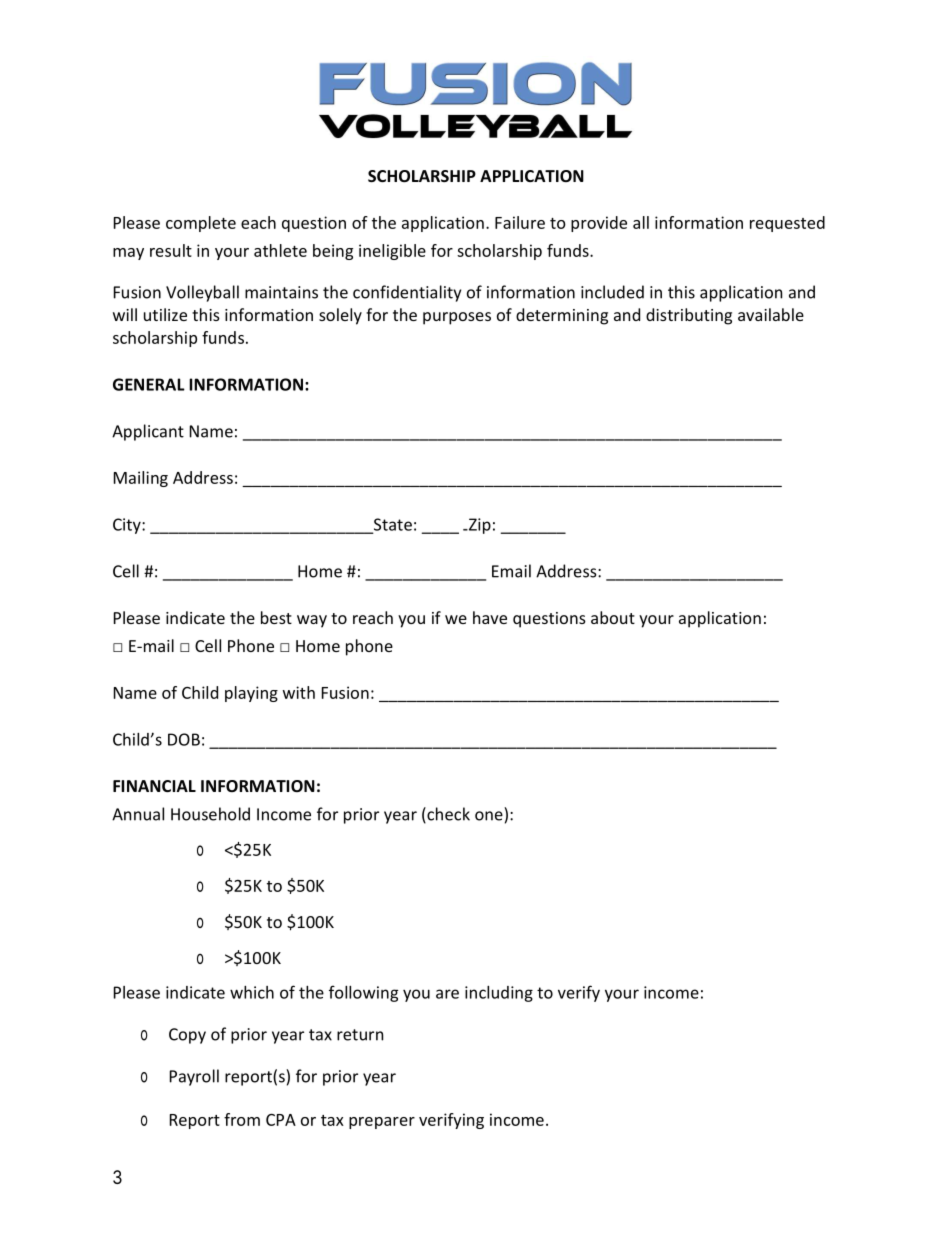 The width and height of the screenshot is (952, 1233). I want to click on Household, so click(210, 814).
